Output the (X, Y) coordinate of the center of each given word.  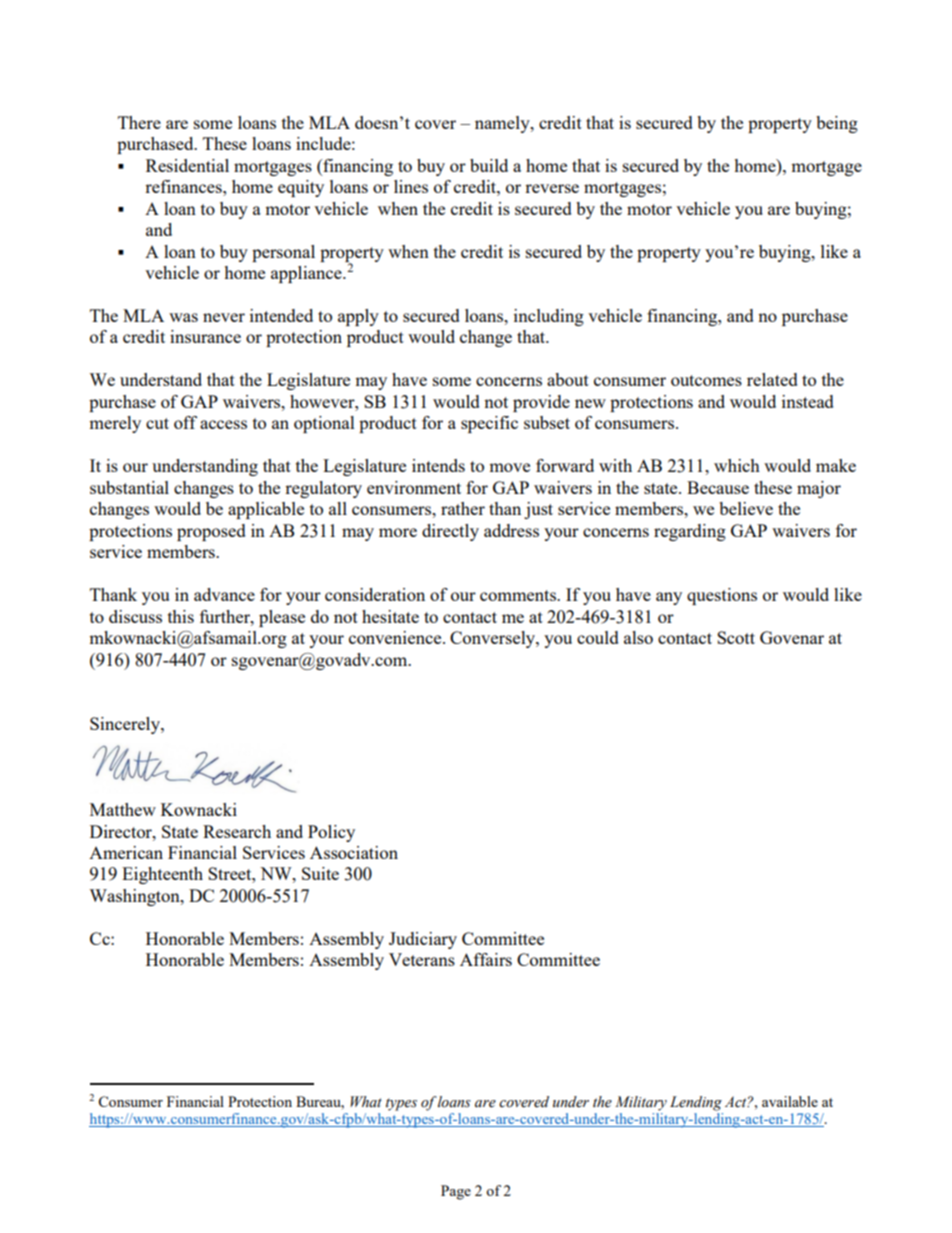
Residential (187, 165)
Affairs (486, 959)
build (489, 165)
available (790, 1101)
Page (456, 1192)
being (837, 124)
